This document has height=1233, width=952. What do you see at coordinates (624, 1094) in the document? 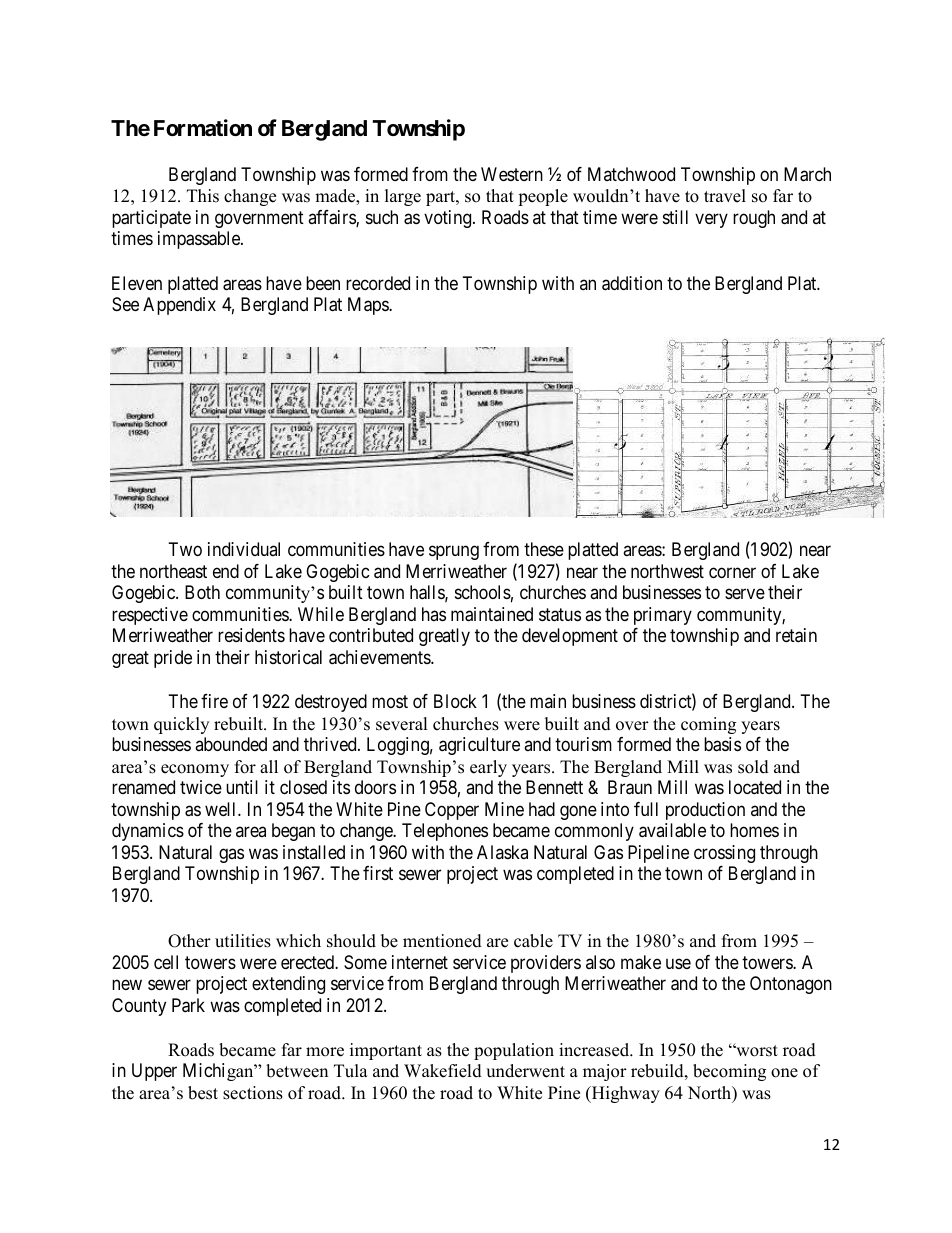
I see `Highway` at bounding box center [624, 1094].
